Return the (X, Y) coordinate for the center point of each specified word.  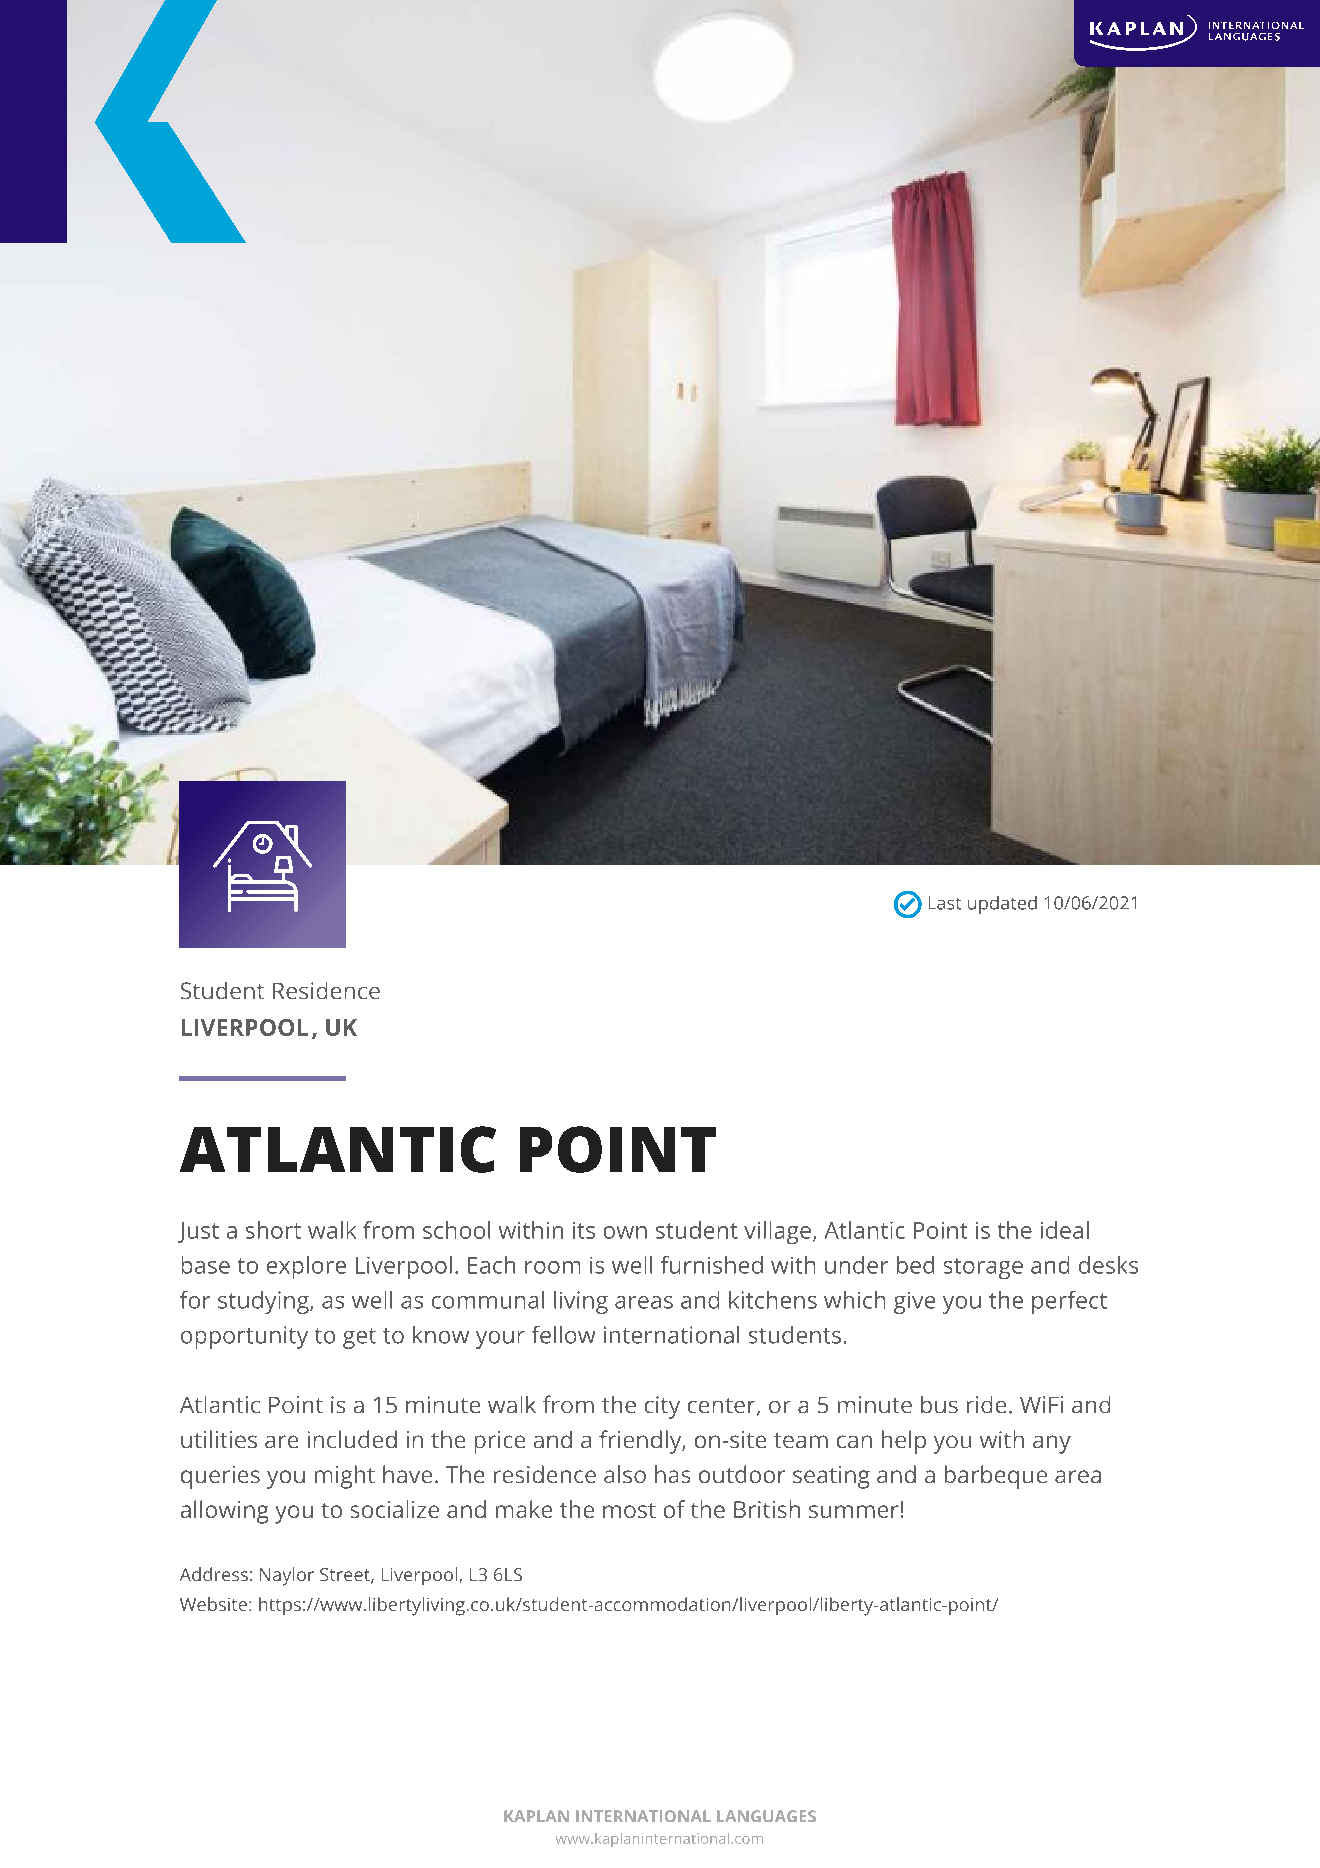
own (625, 1232)
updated (1002, 905)
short (273, 1230)
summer (854, 1511)
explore (306, 1267)
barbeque (996, 1477)
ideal (1065, 1230)
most (629, 1510)
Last (945, 903)
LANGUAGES (766, 1816)
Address (214, 1574)
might (345, 1477)
